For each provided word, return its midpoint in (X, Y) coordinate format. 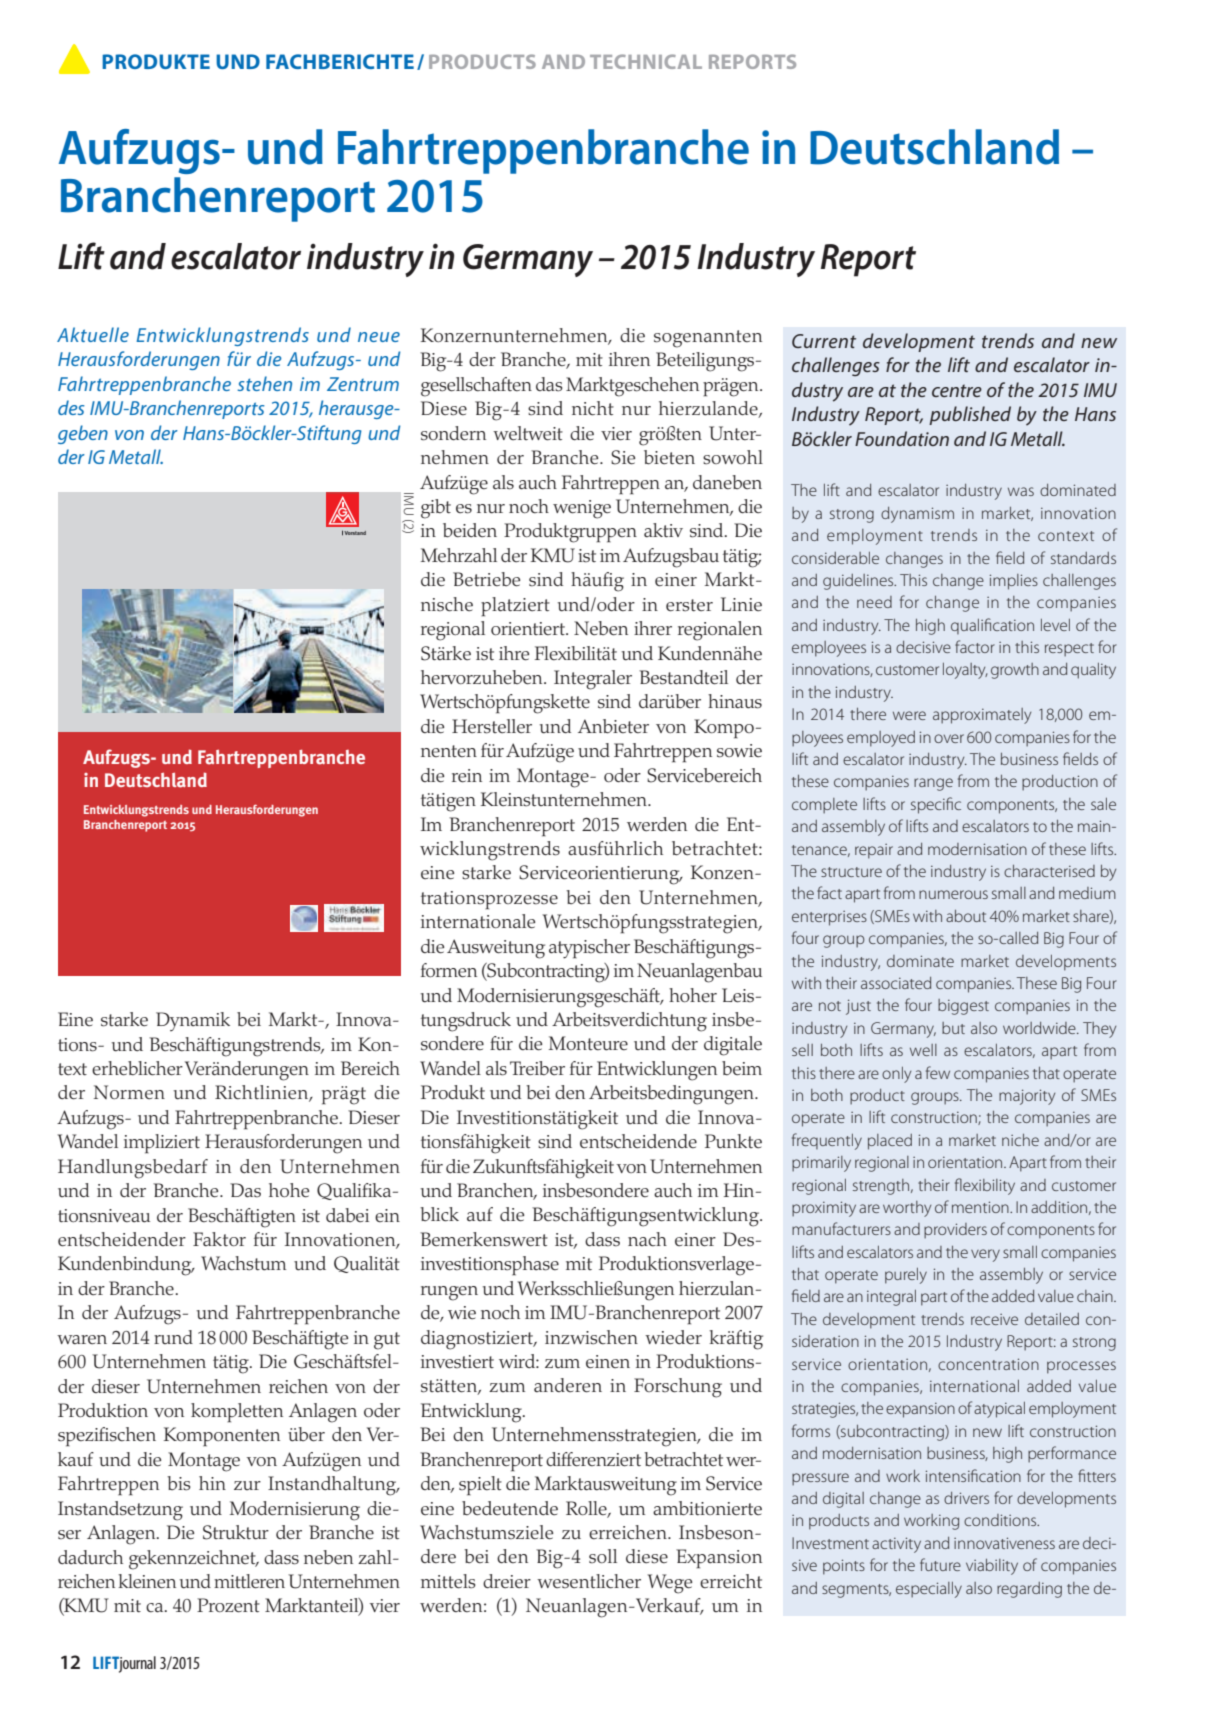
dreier (507, 1581)
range (933, 784)
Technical (646, 61)
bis (179, 1483)
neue (379, 337)
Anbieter (613, 726)
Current (824, 341)
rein (467, 776)
